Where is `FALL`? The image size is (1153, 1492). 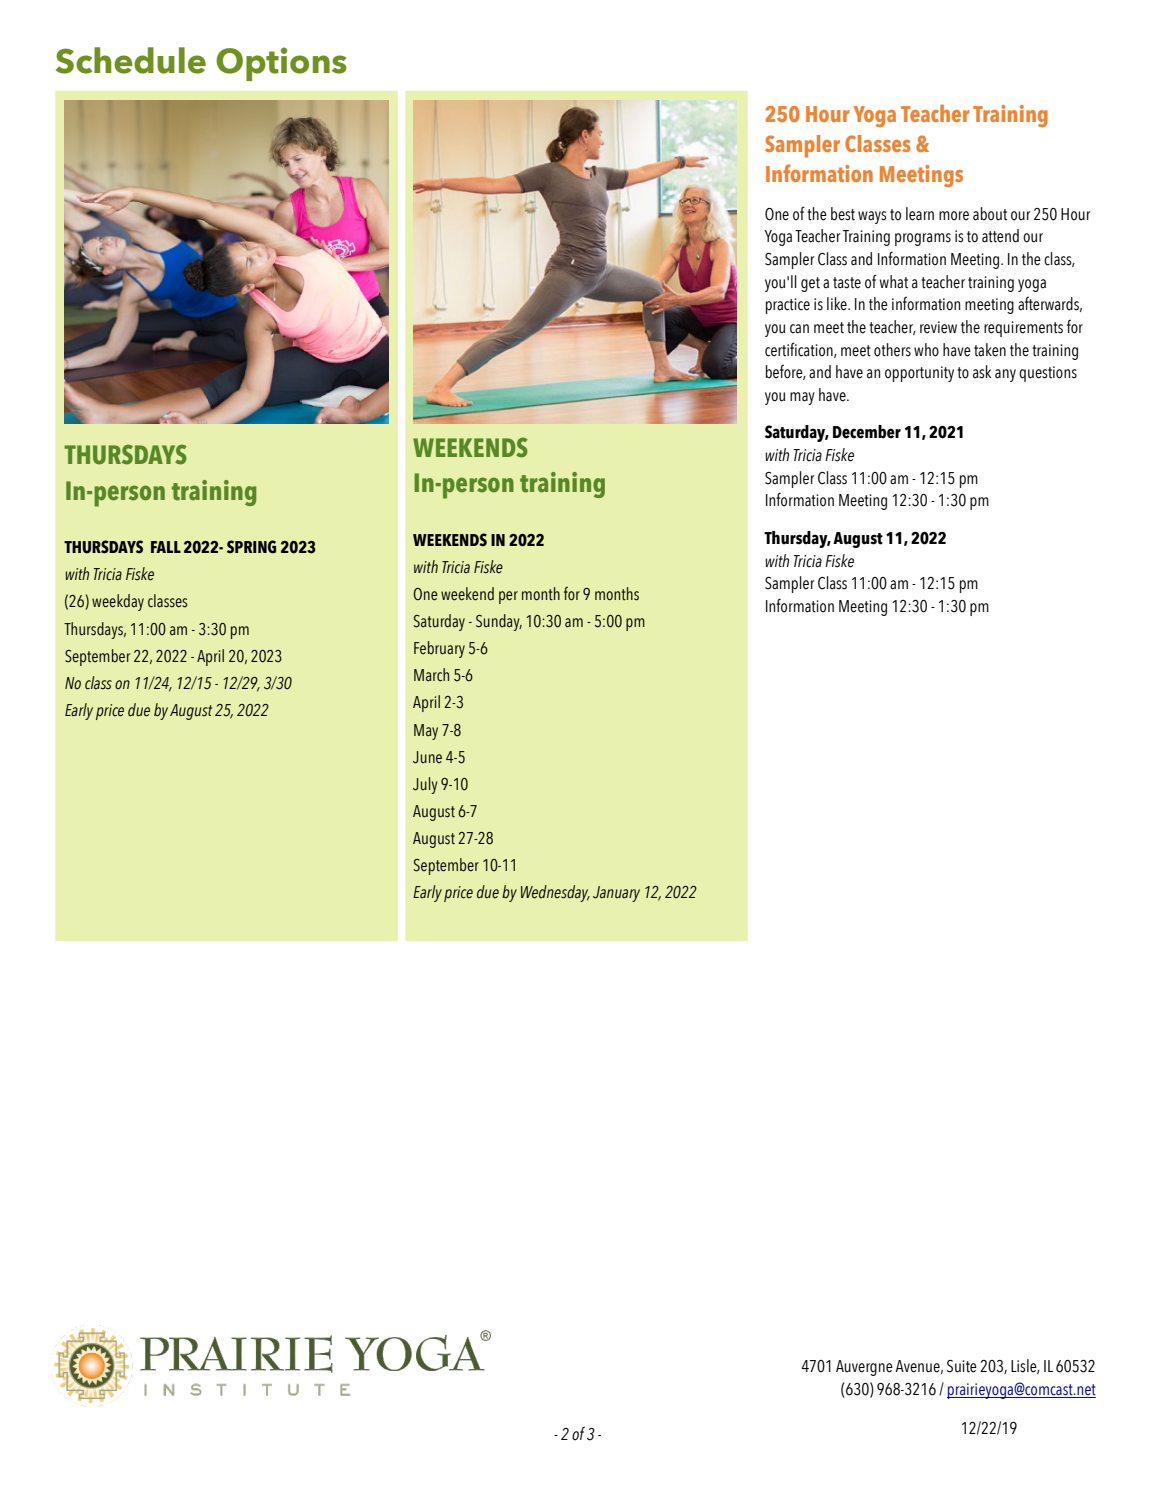
FALL is located at coordinates (166, 547).
